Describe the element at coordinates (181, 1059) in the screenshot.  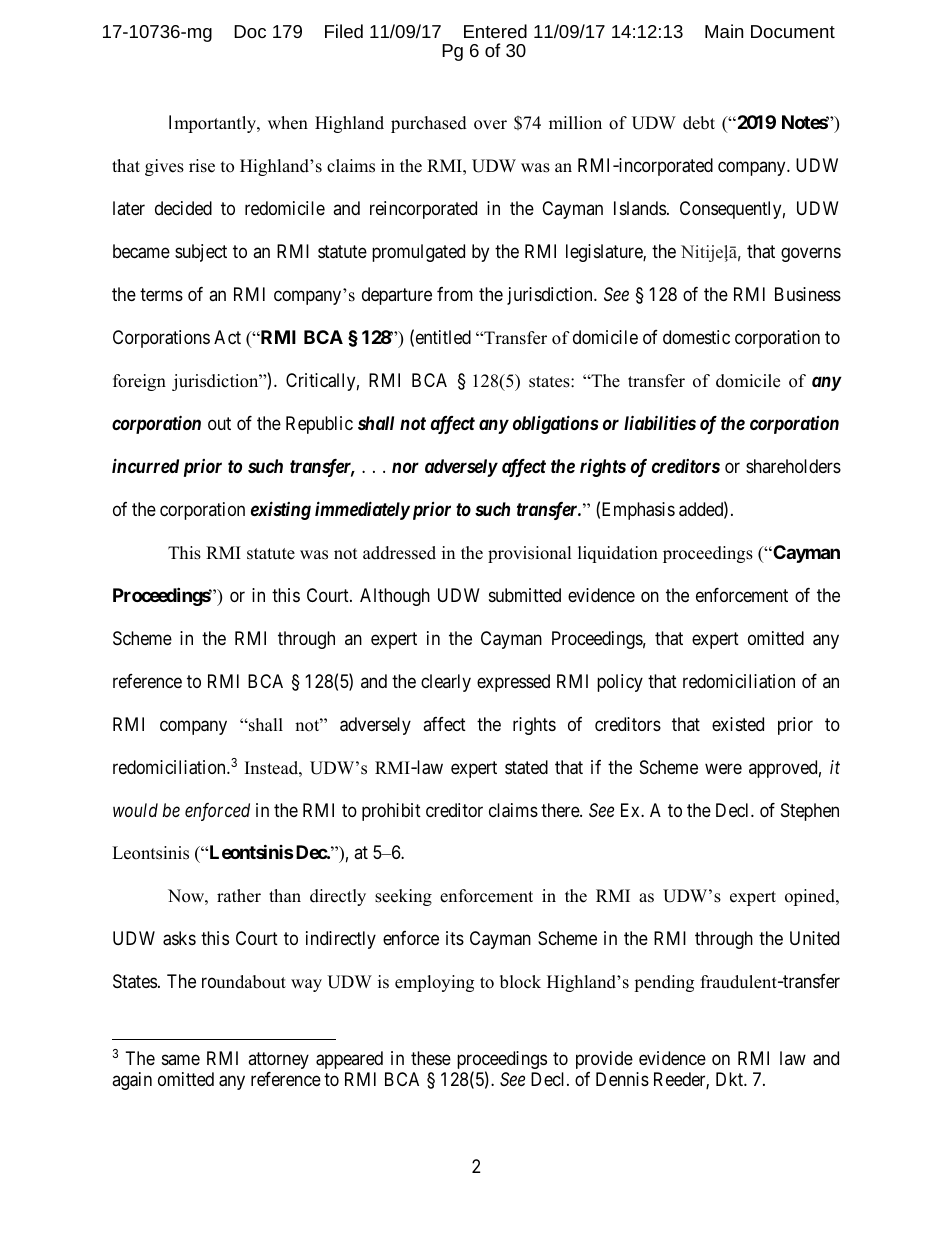
I see `same` at that location.
